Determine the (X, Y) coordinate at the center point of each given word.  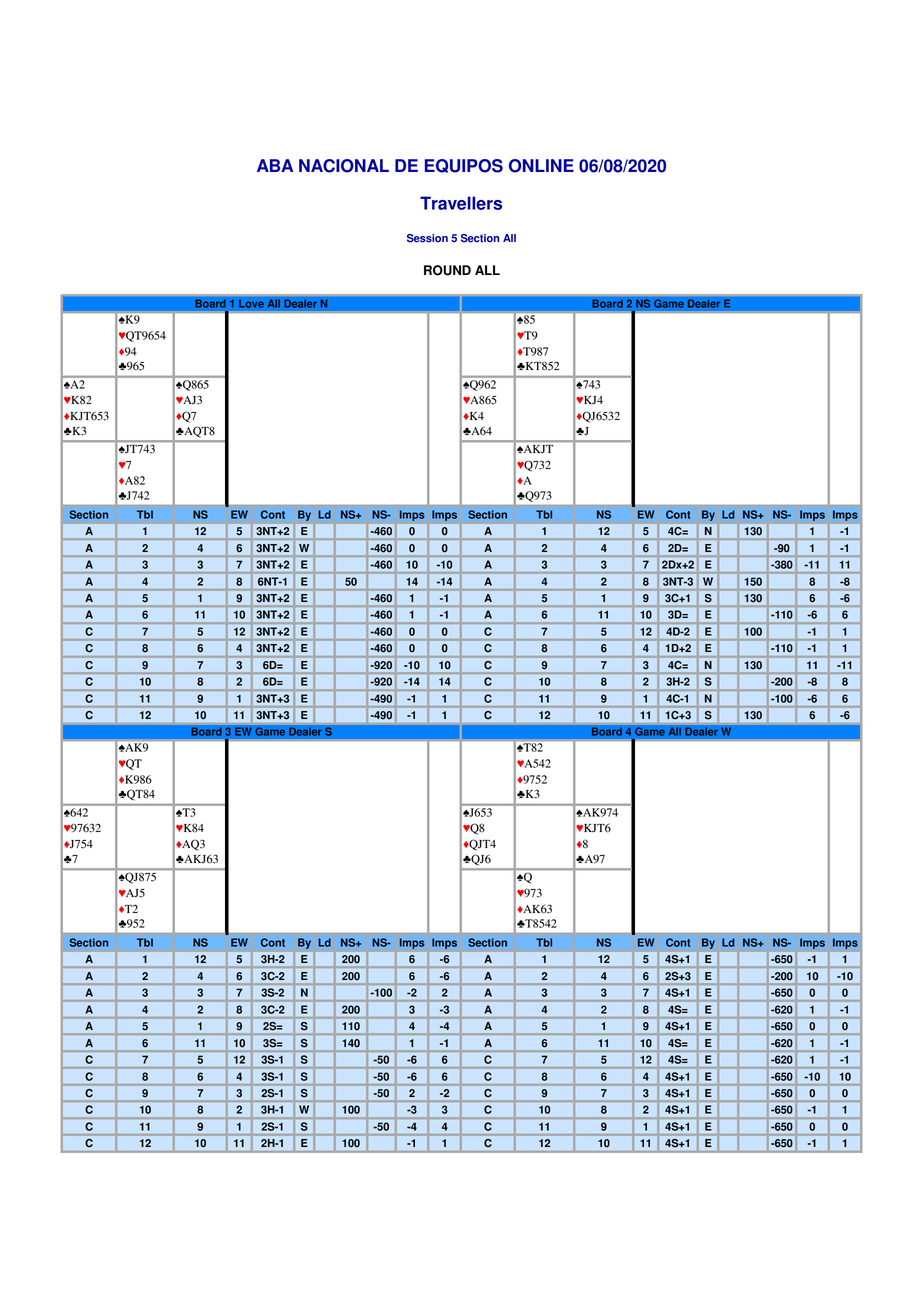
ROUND (447, 270)
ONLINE (541, 166)
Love (251, 303)
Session (427, 238)
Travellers (461, 203)
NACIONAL (344, 166)
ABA (275, 165)
